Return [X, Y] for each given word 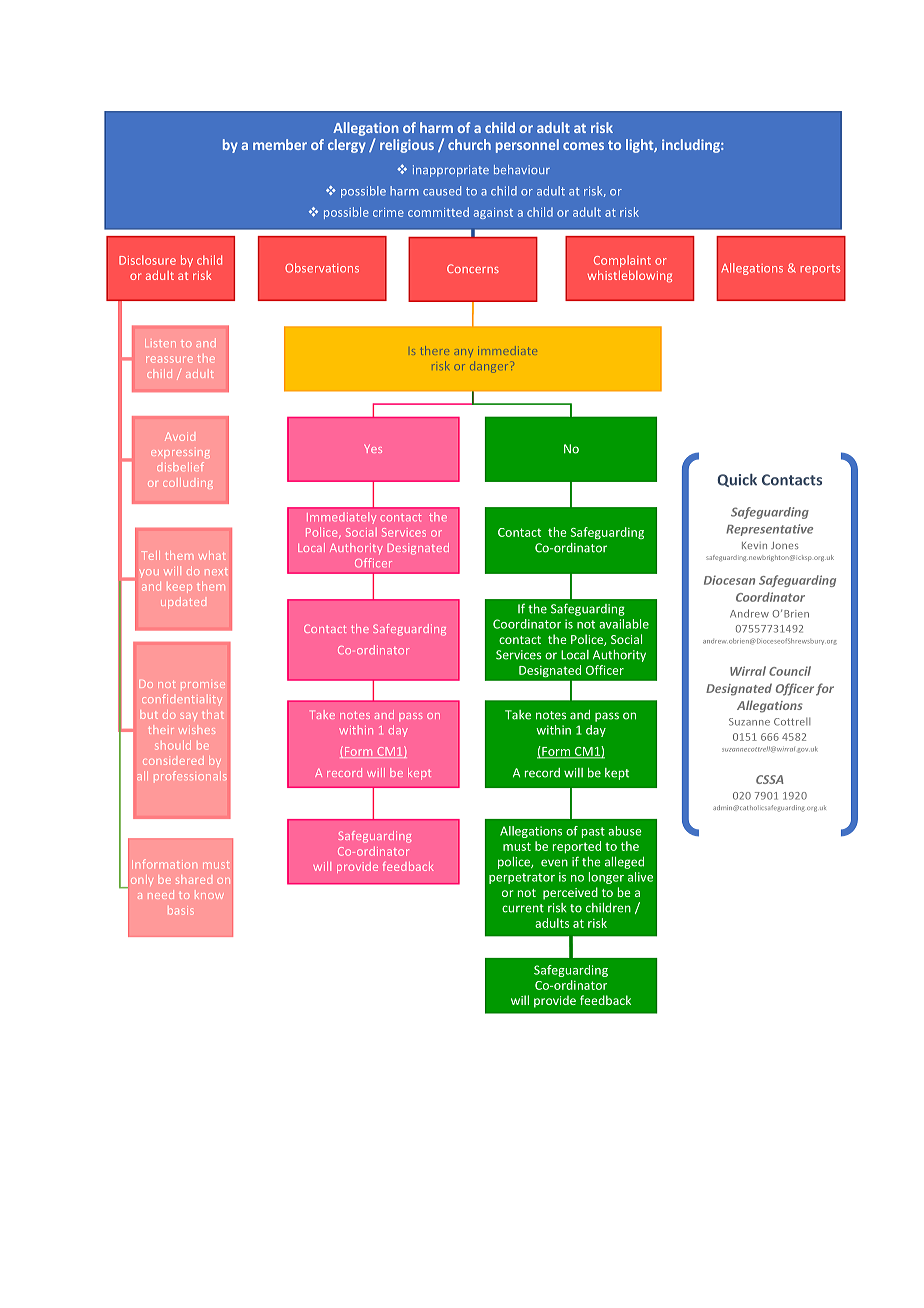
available [624, 624]
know [209, 896]
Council [790, 671]
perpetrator [522, 878]
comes [583, 146]
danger [489, 367]
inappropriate [451, 171]
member [280, 144]
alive [640, 877]
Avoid [180, 436]
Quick [737, 480]
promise [203, 685]
